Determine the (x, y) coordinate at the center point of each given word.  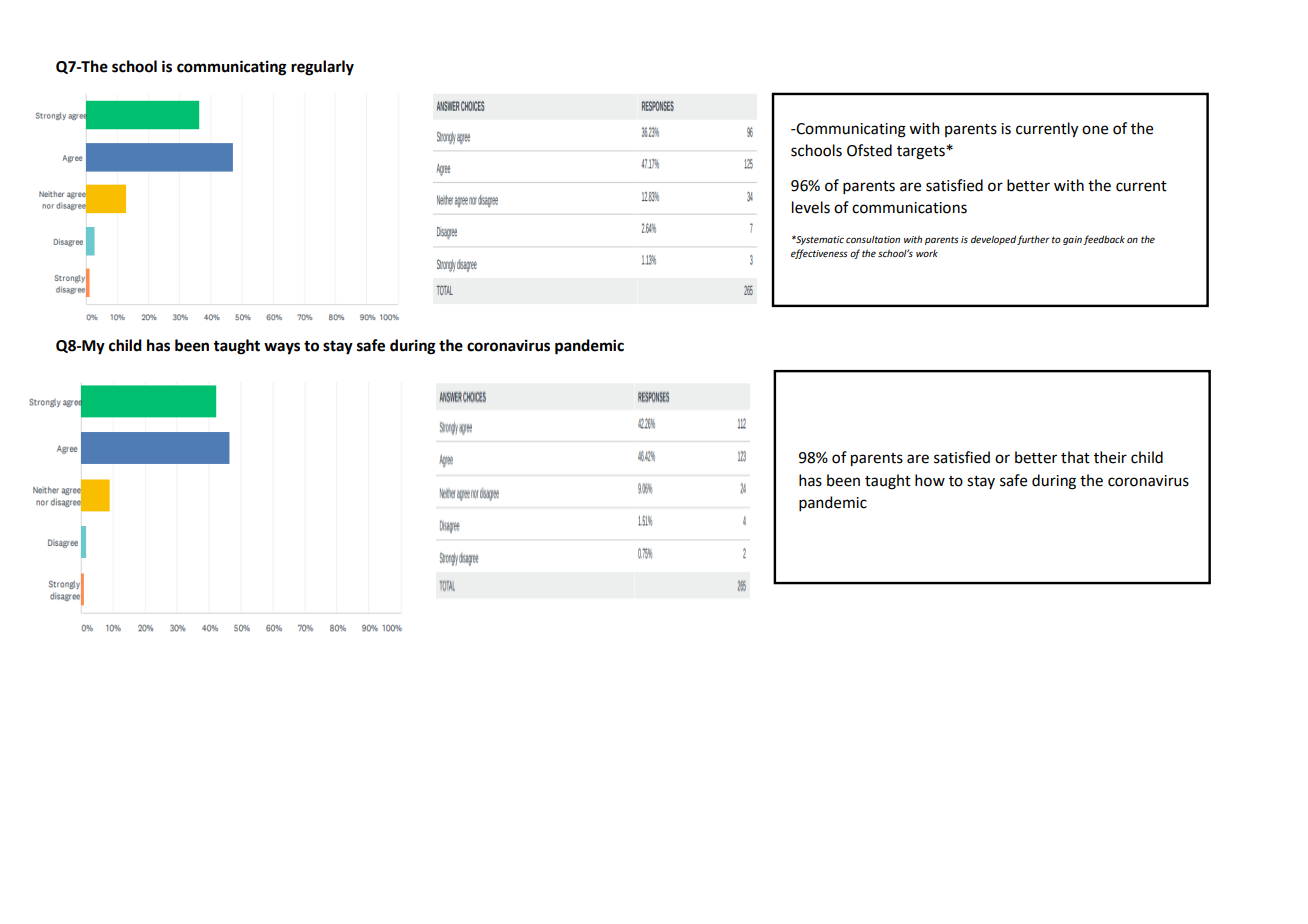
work (927, 253)
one (1095, 130)
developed (993, 240)
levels (811, 207)
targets (922, 153)
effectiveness (819, 254)
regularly (322, 68)
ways (282, 348)
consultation (873, 239)
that (1075, 457)
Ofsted (869, 150)
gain (1072, 240)
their (1110, 457)
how (930, 480)
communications (909, 208)
